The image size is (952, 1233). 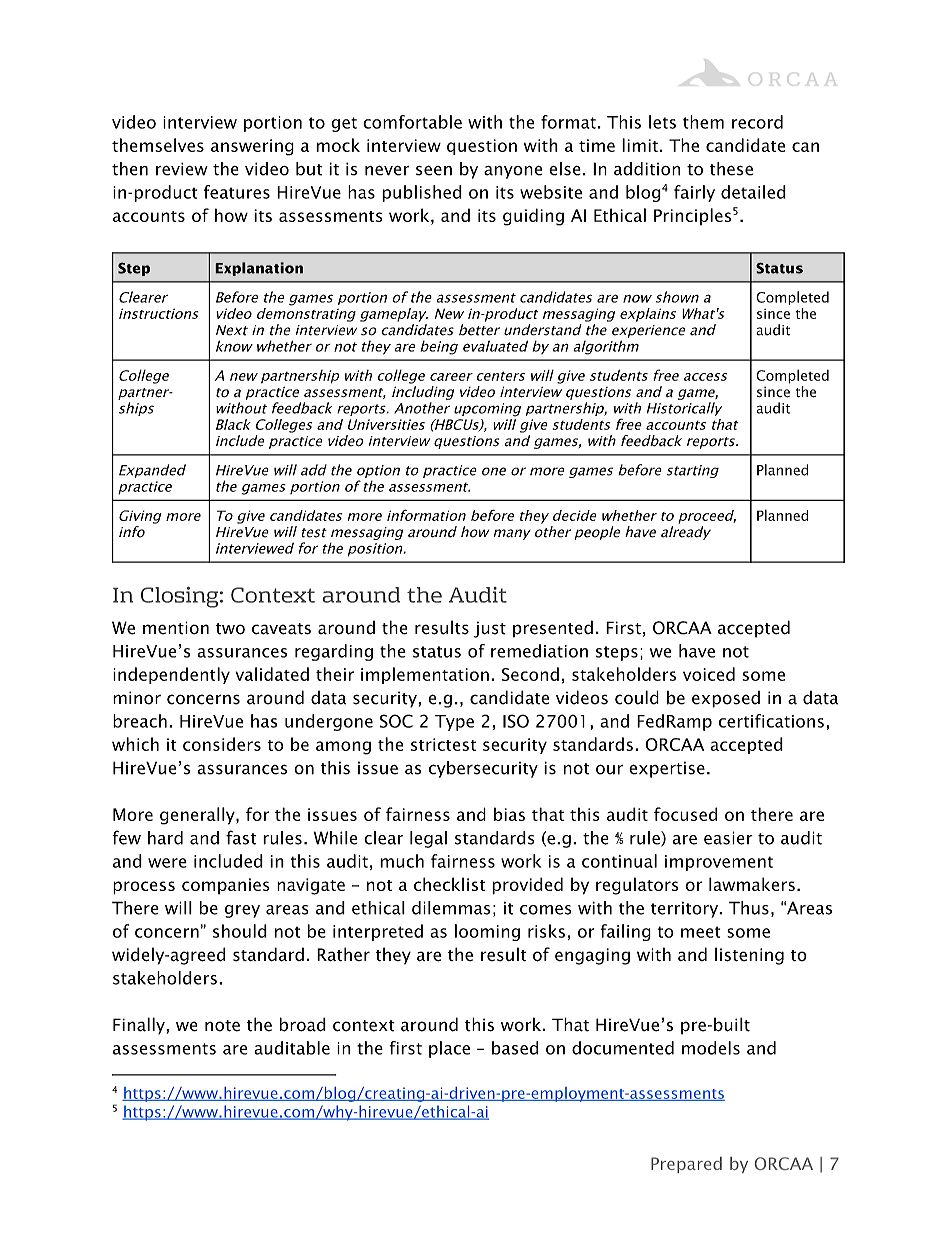 What do you see at coordinates (489, 629) in the image?
I see `just` at bounding box center [489, 629].
